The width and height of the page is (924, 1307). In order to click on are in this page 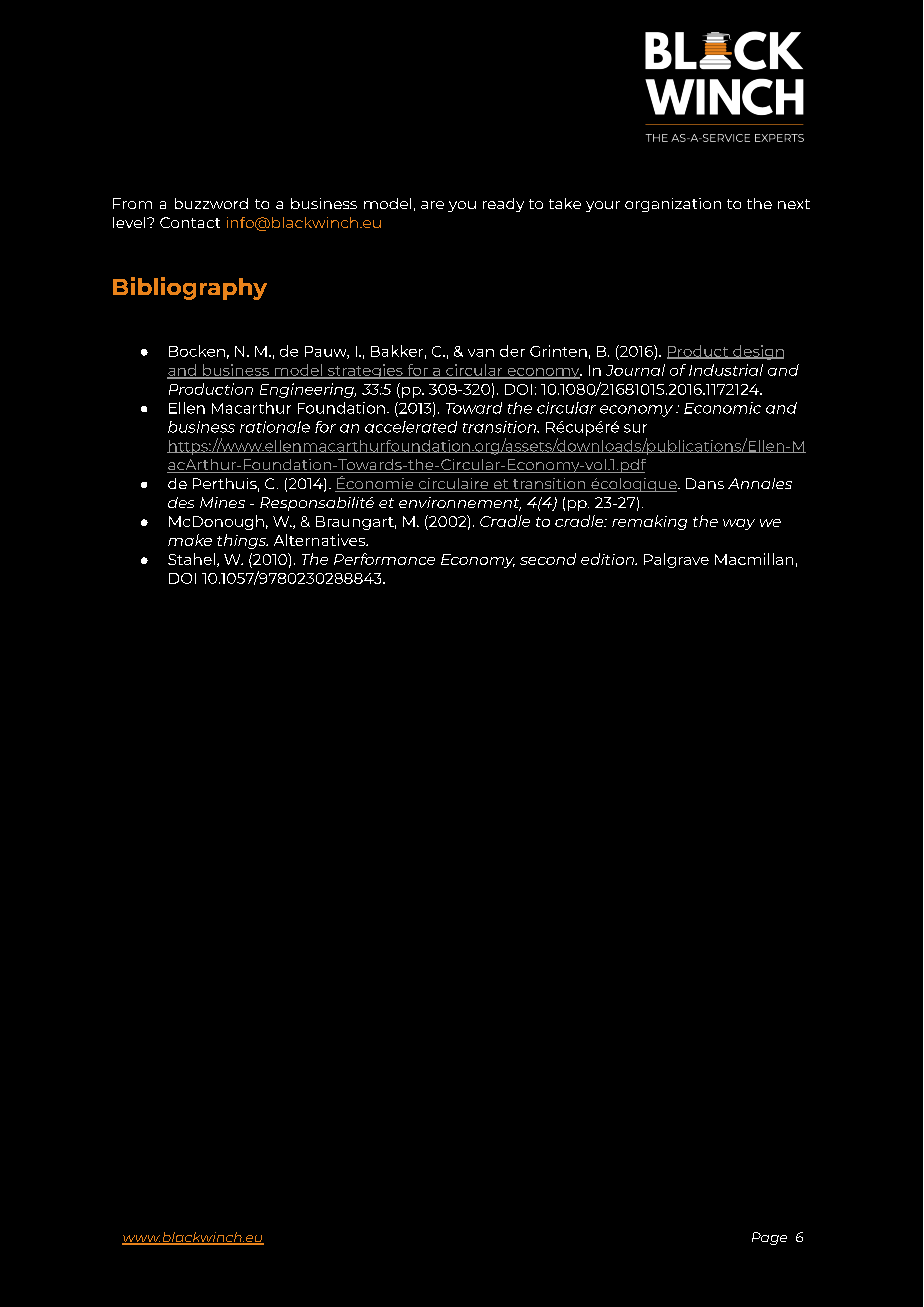, I will do `click(432, 205)`.
